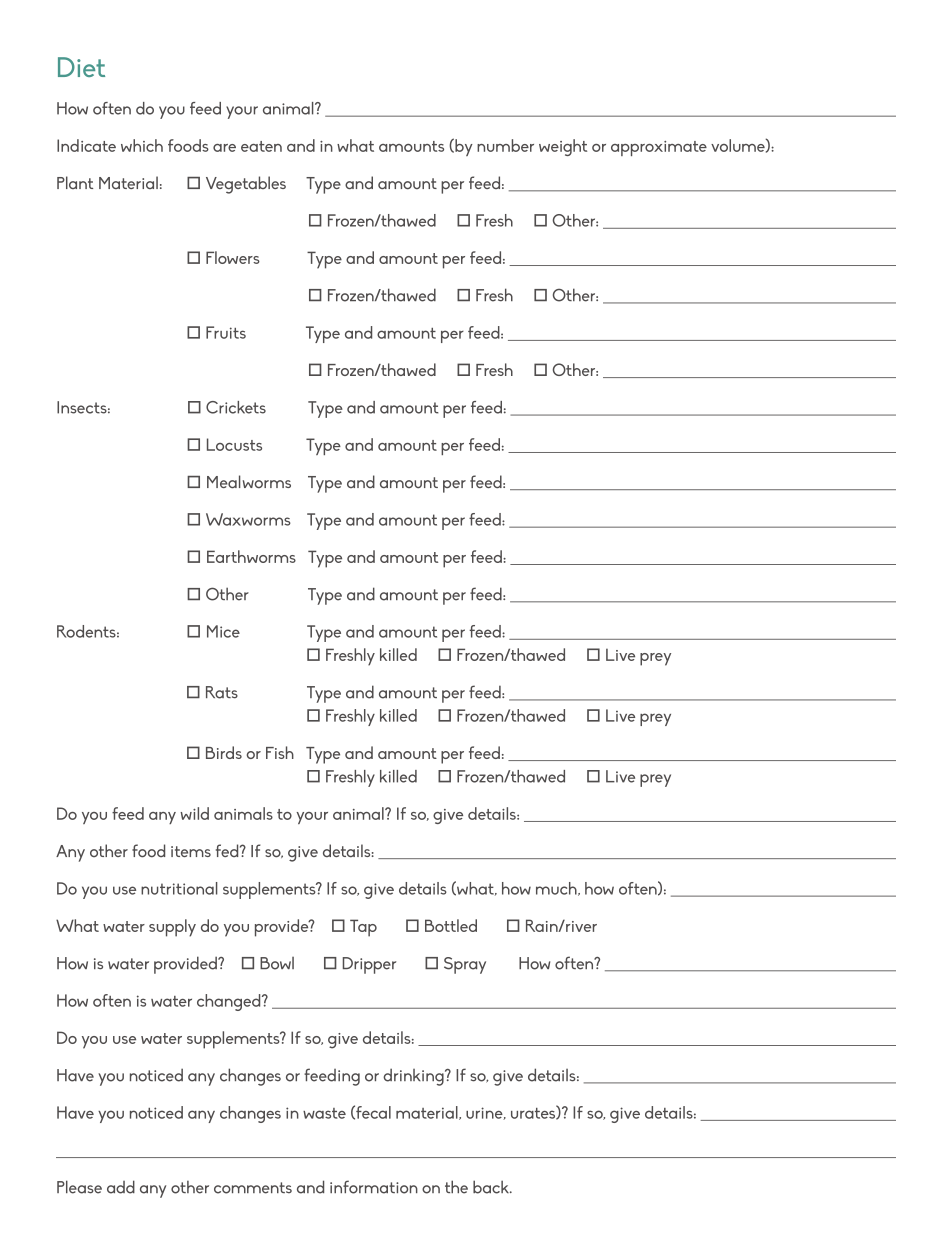 The image size is (952, 1233). What do you see at coordinates (121, 1187) in the screenshot?
I see `add` at bounding box center [121, 1187].
